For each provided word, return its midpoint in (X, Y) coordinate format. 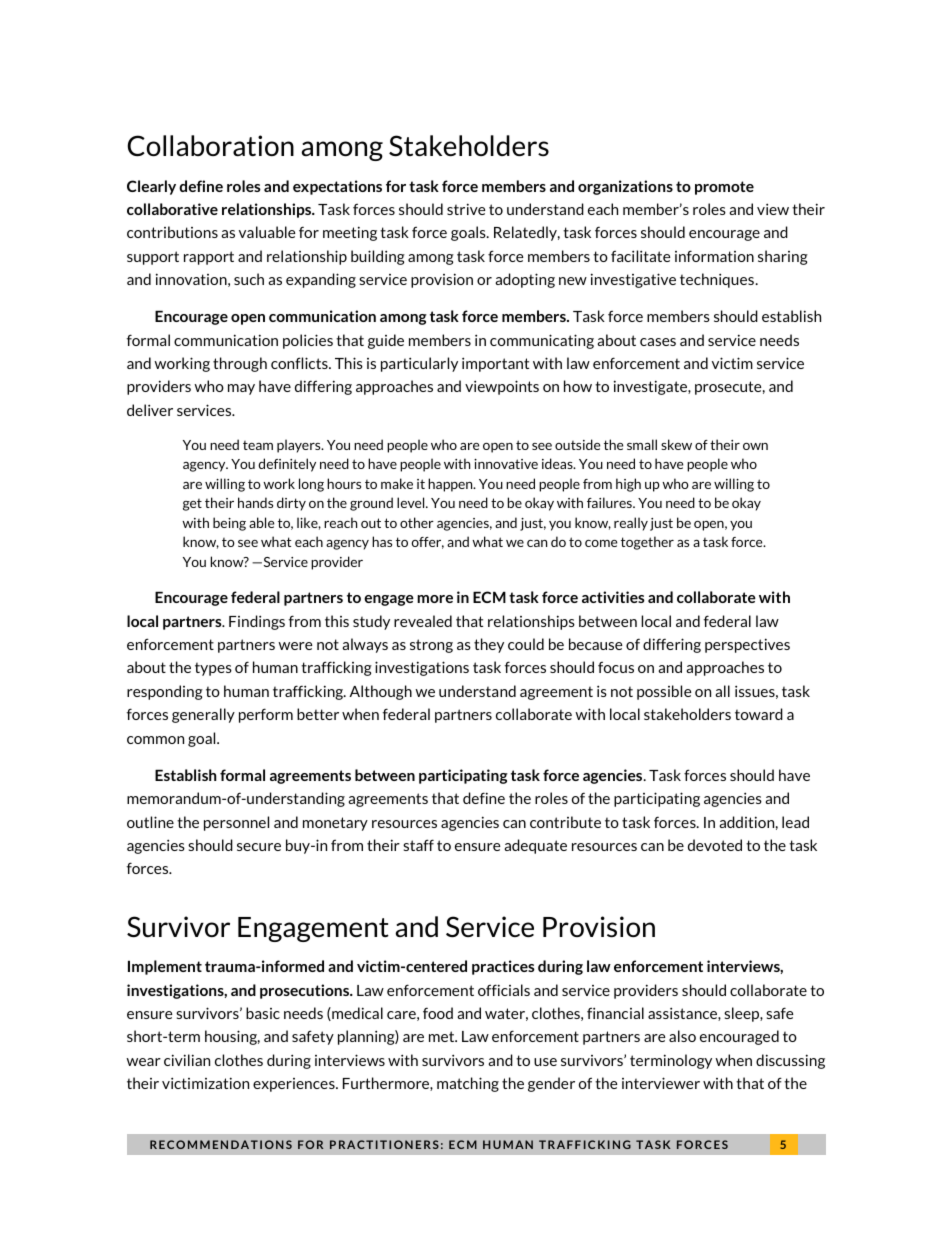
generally (203, 715)
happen (451, 485)
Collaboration (210, 146)
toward (759, 714)
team (258, 445)
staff (418, 845)
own (755, 446)
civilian (187, 1060)
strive (466, 209)
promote (724, 188)
